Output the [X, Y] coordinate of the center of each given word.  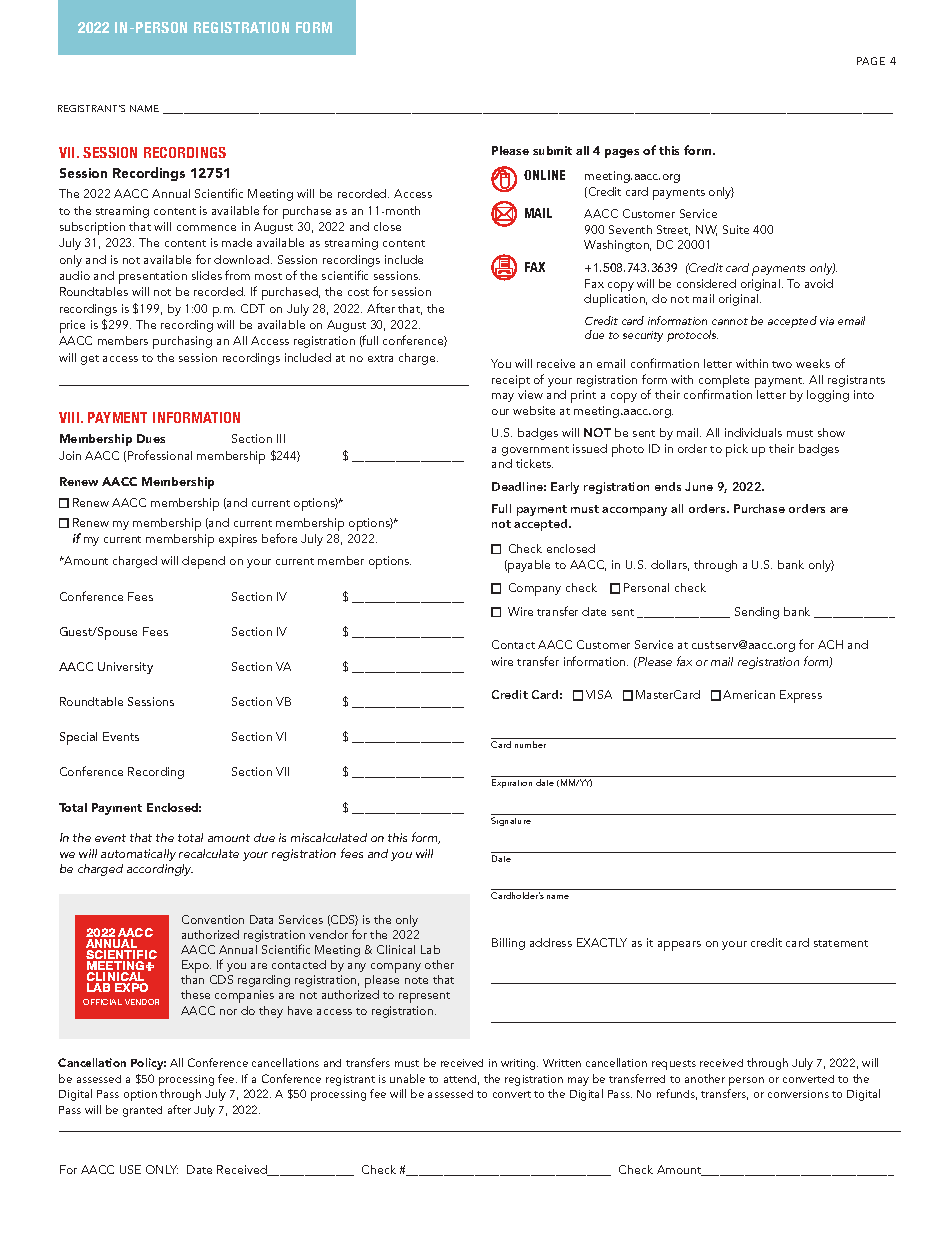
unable [407, 1078]
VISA [599, 694]
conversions [798, 1094]
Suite [736, 229]
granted [142, 1111]
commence [206, 228]
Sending [757, 613]
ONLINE [544, 175]
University [125, 668]
